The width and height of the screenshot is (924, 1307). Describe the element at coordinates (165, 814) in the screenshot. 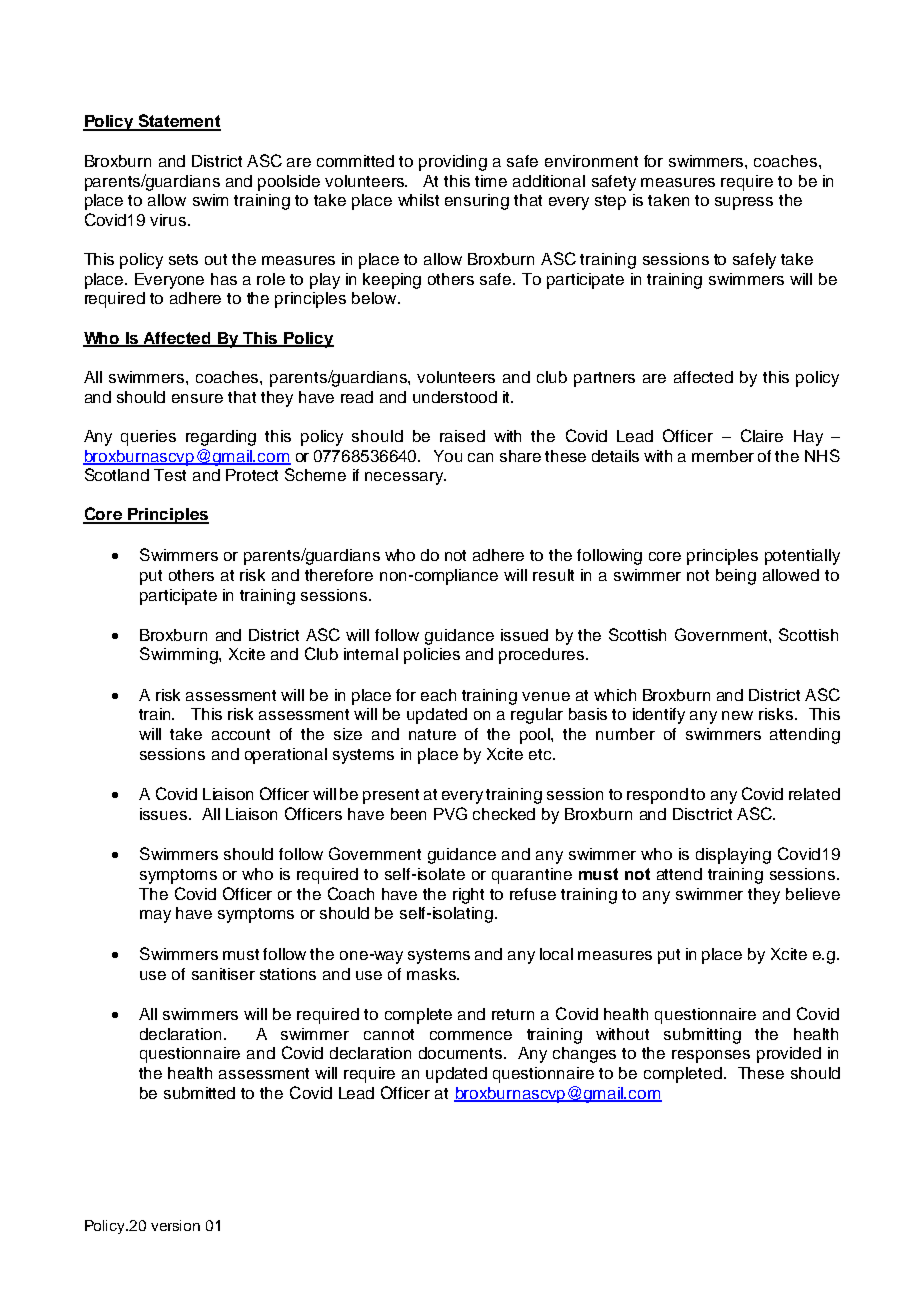

I see `issues` at that location.
